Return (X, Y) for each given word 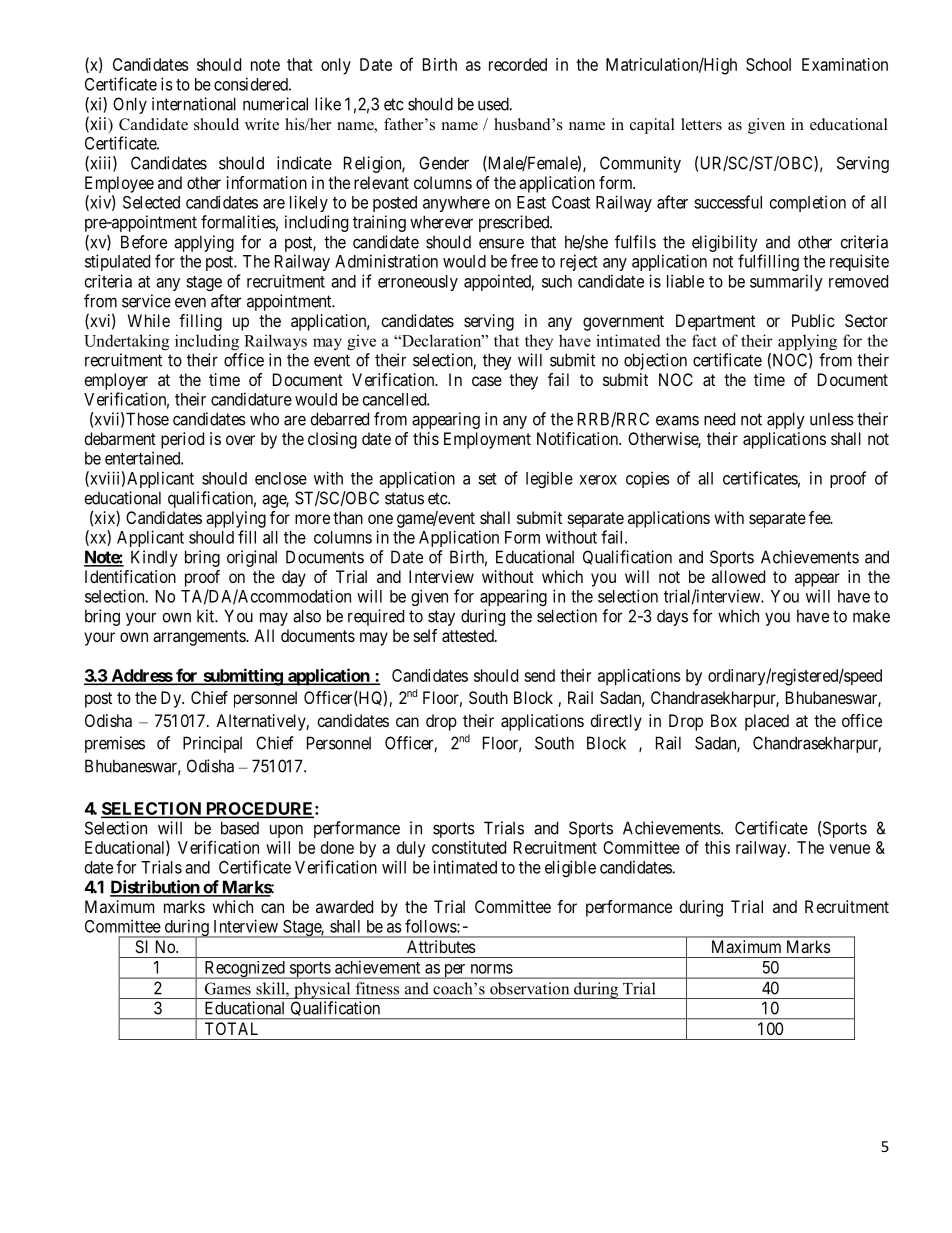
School (768, 64)
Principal (212, 744)
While (149, 320)
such (557, 281)
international (194, 104)
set (487, 479)
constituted (469, 847)
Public (813, 320)
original (252, 558)
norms (492, 969)
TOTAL (231, 1028)
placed (767, 722)
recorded (518, 64)
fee (820, 517)
